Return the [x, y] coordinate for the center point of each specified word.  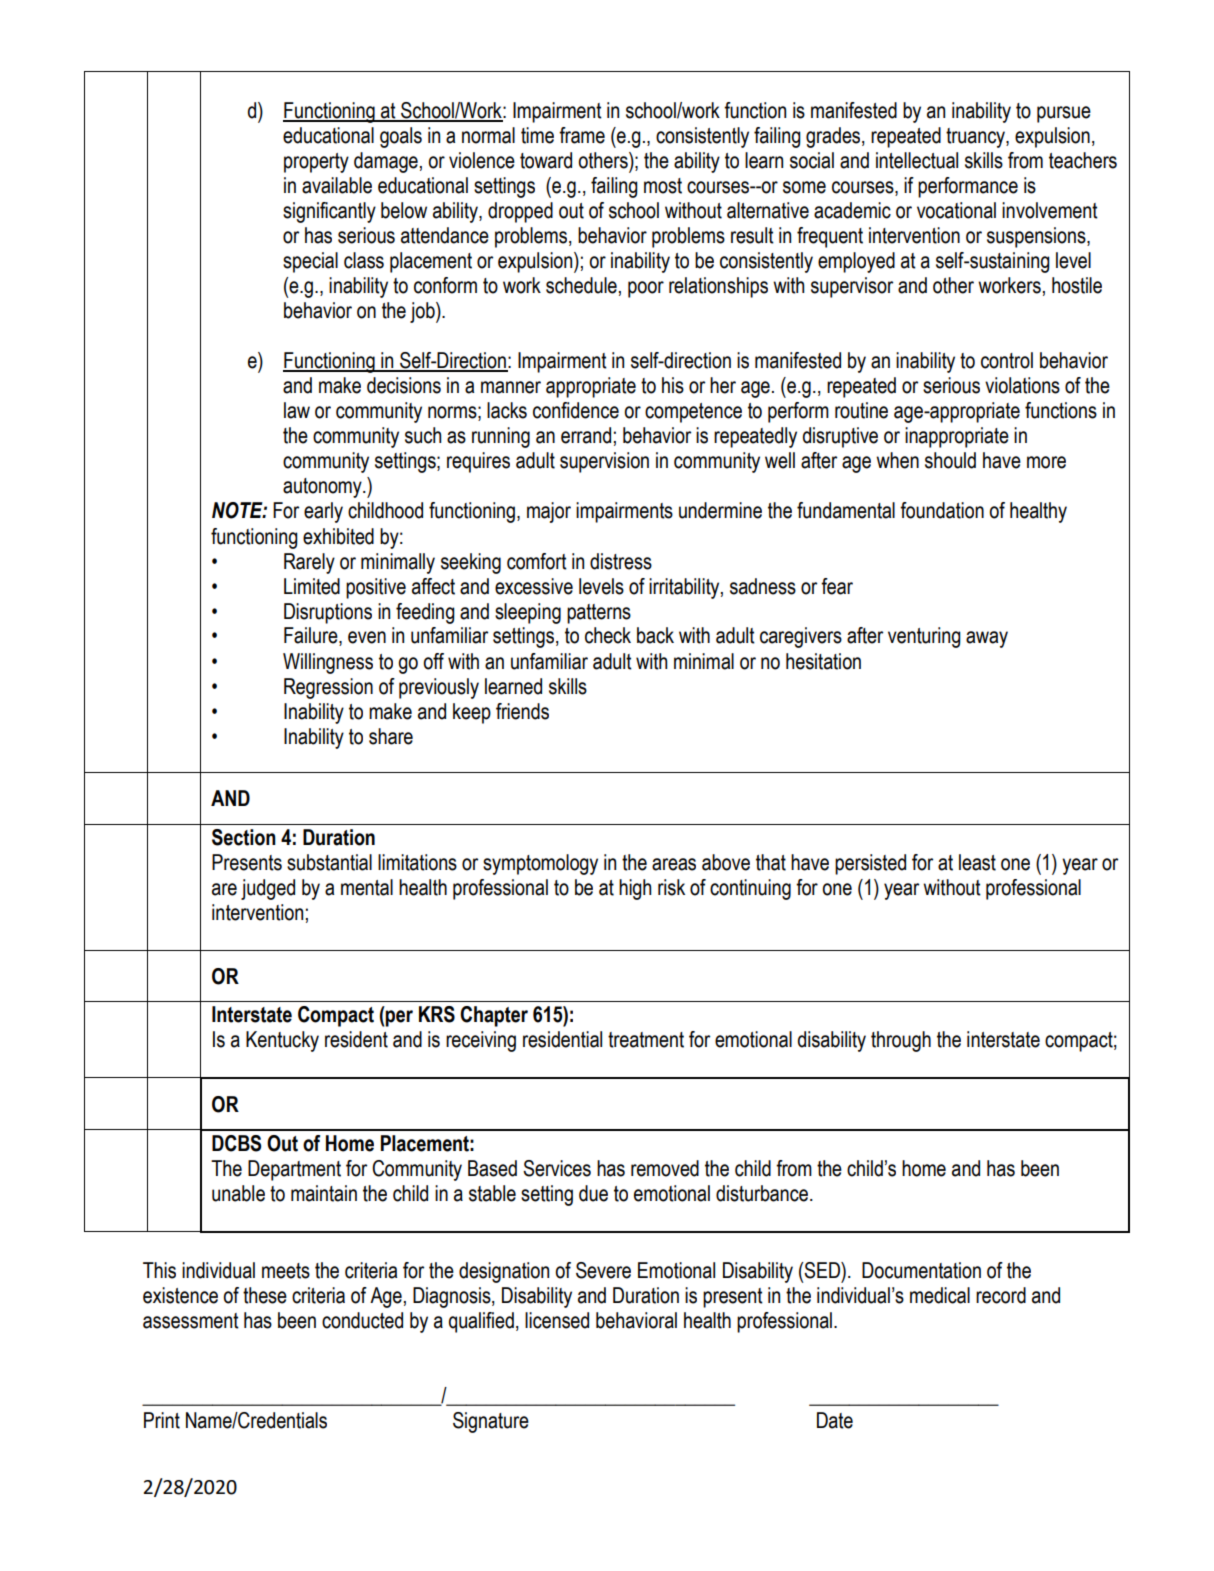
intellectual [917, 160]
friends [522, 711]
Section [244, 837]
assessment [191, 1321]
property [316, 163]
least [977, 862]
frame [582, 135]
